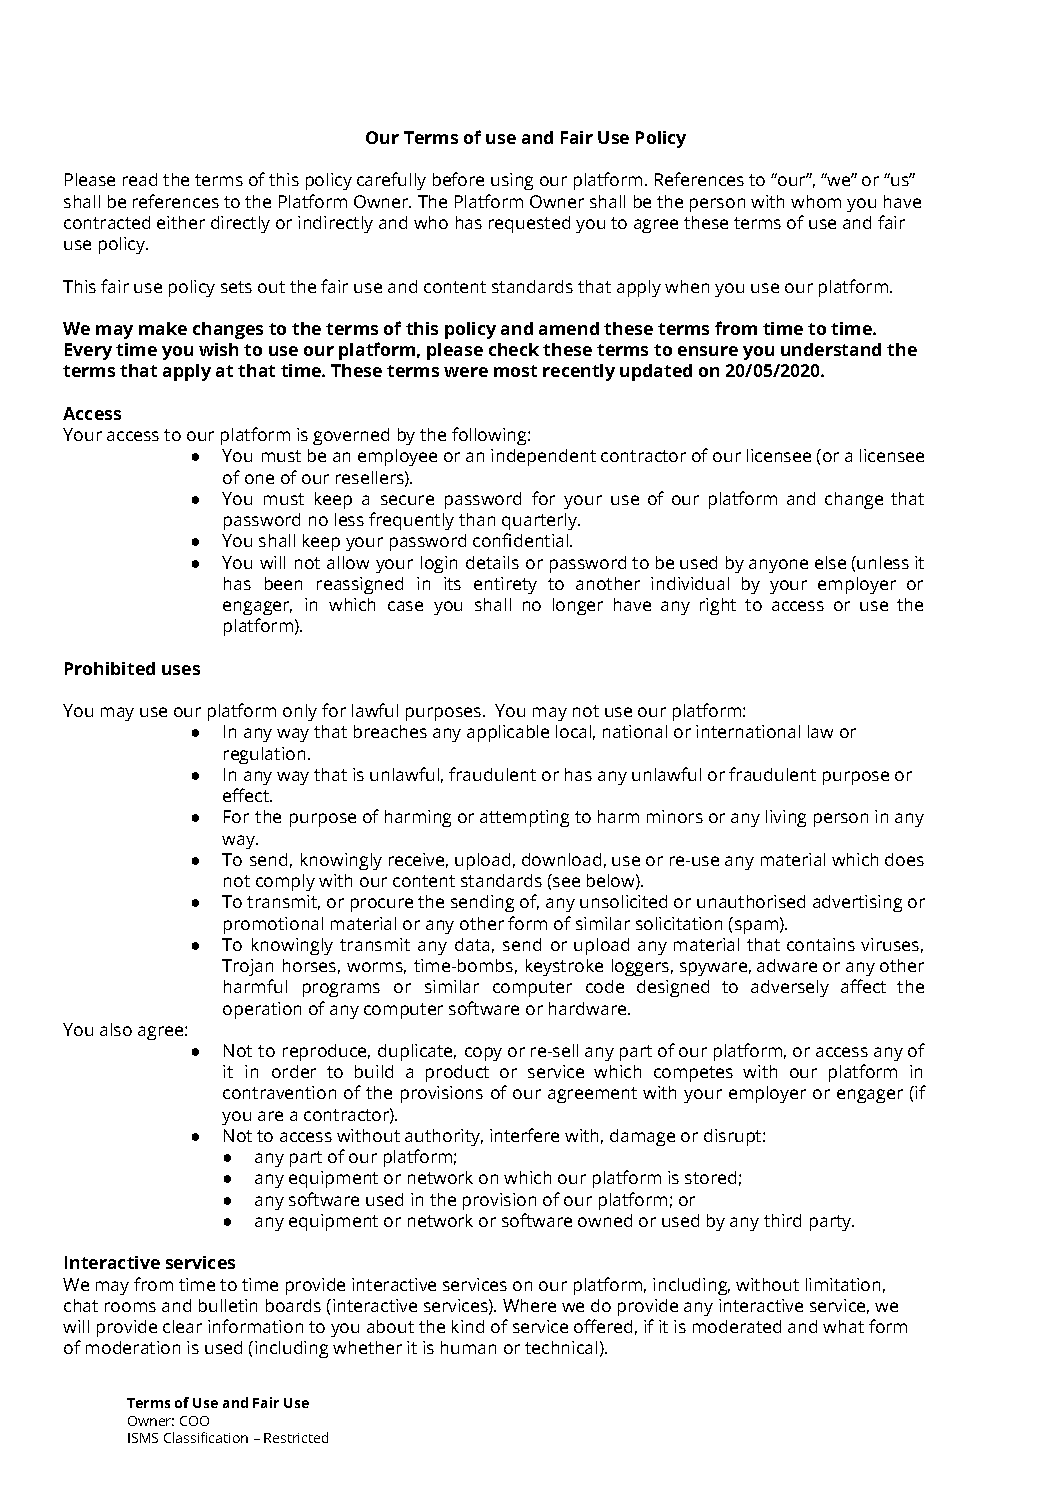 This screenshot has width=1054, height=1490. I want to click on COO, so click(194, 1421).
